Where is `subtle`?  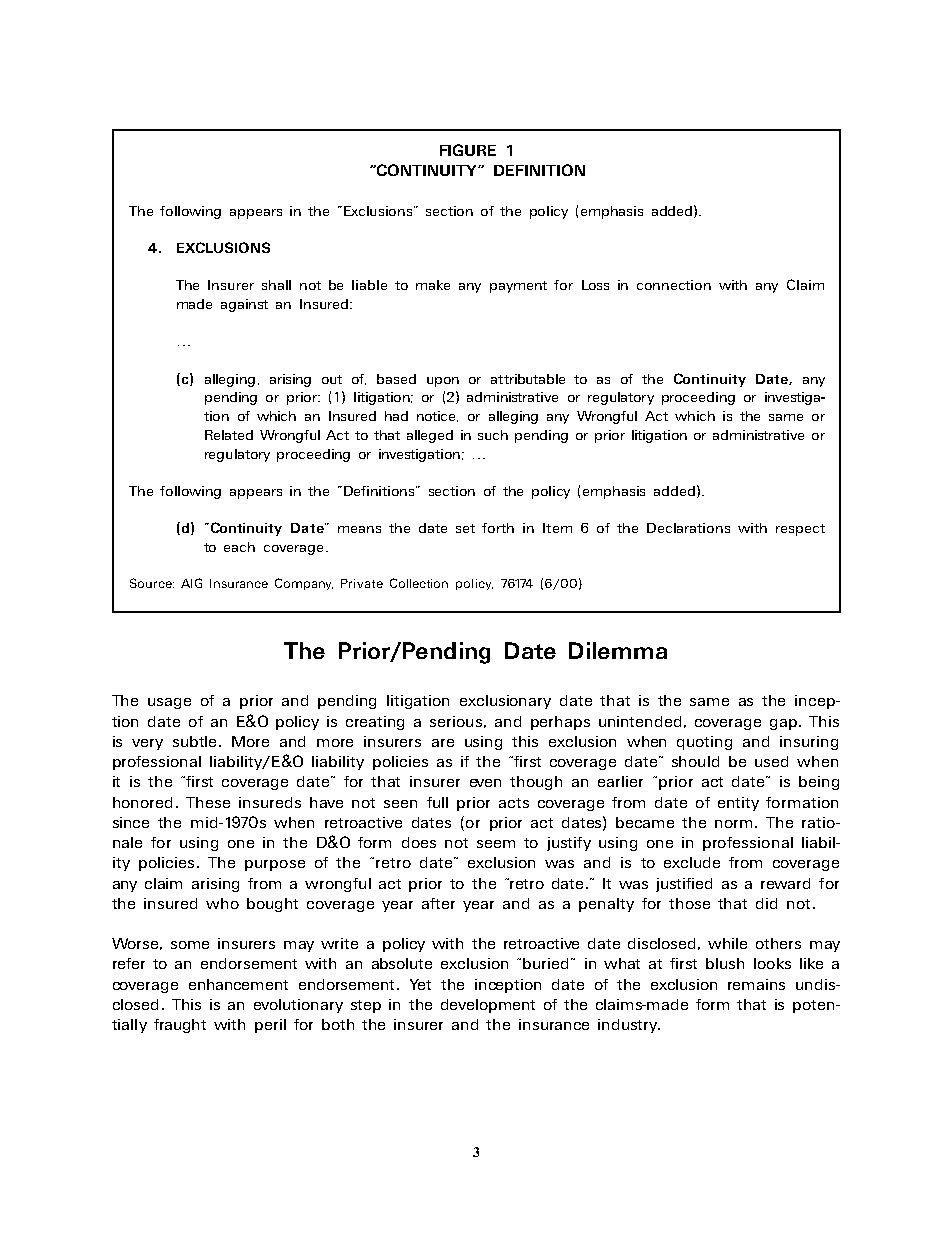 subtle is located at coordinates (196, 741).
